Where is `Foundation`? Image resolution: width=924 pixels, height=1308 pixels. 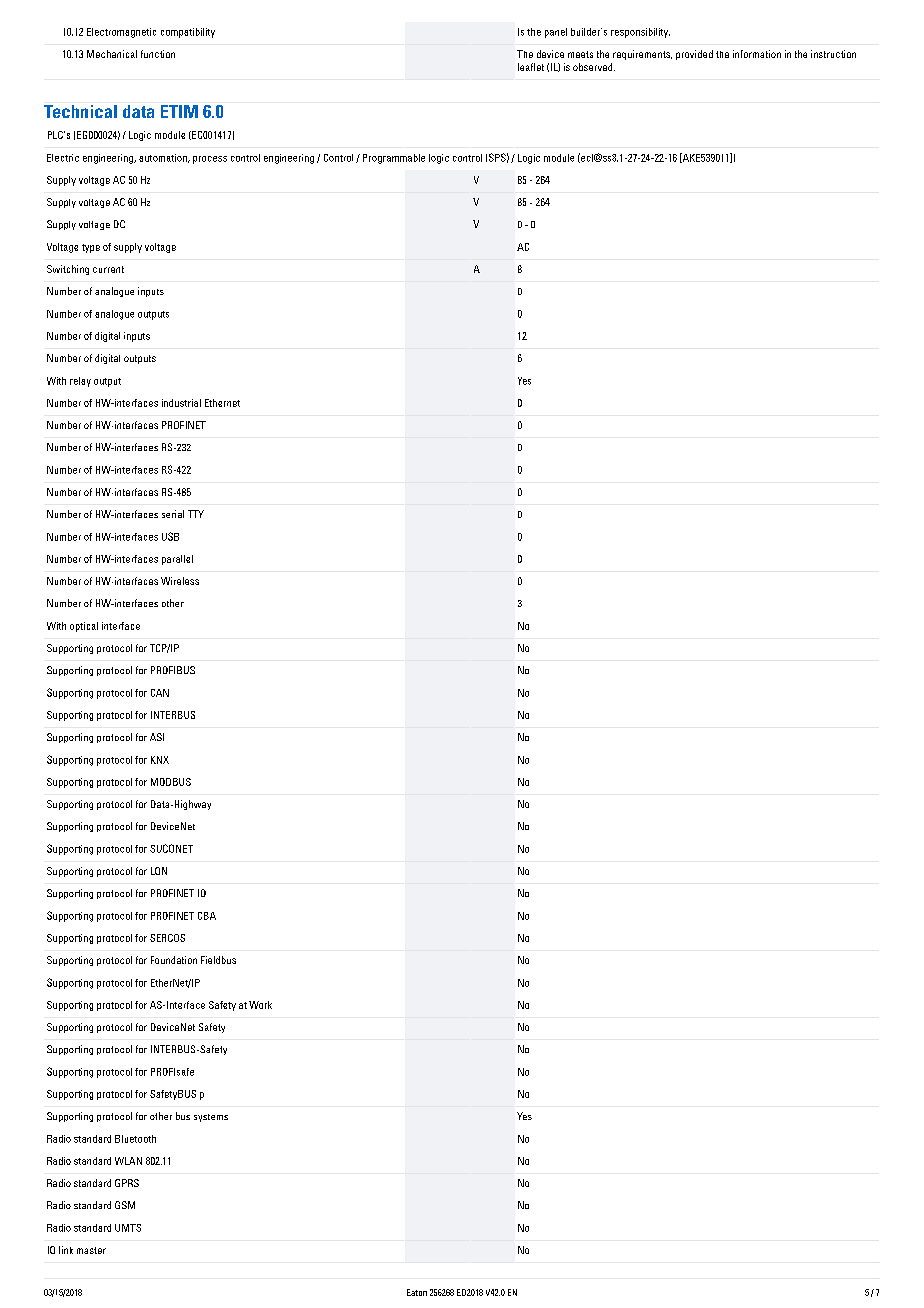 Foundation is located at coordinates (174, 960).
